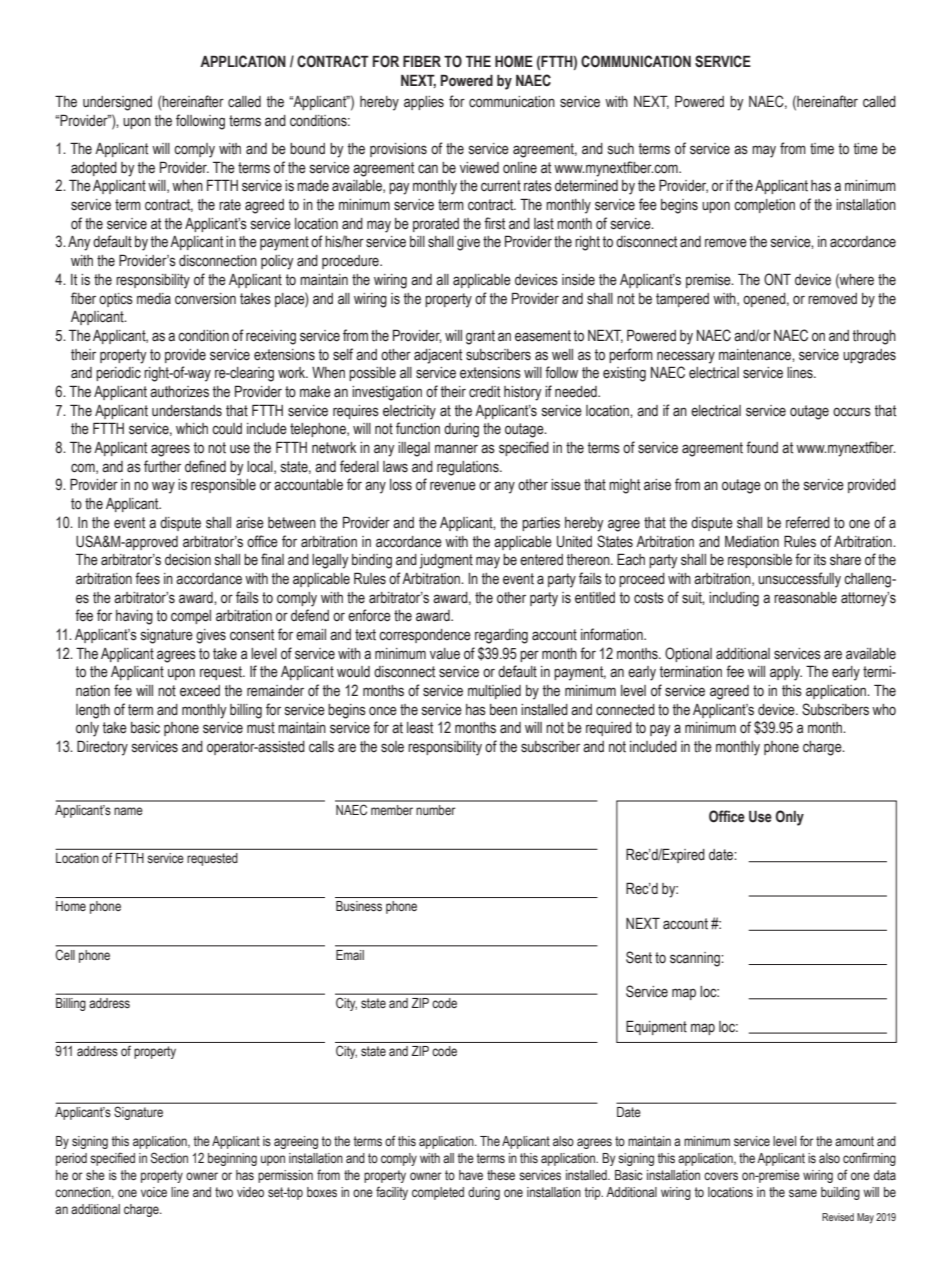  Describe the element at coordinates (786, 673) in the screenshot. I see `apply` at that location.
